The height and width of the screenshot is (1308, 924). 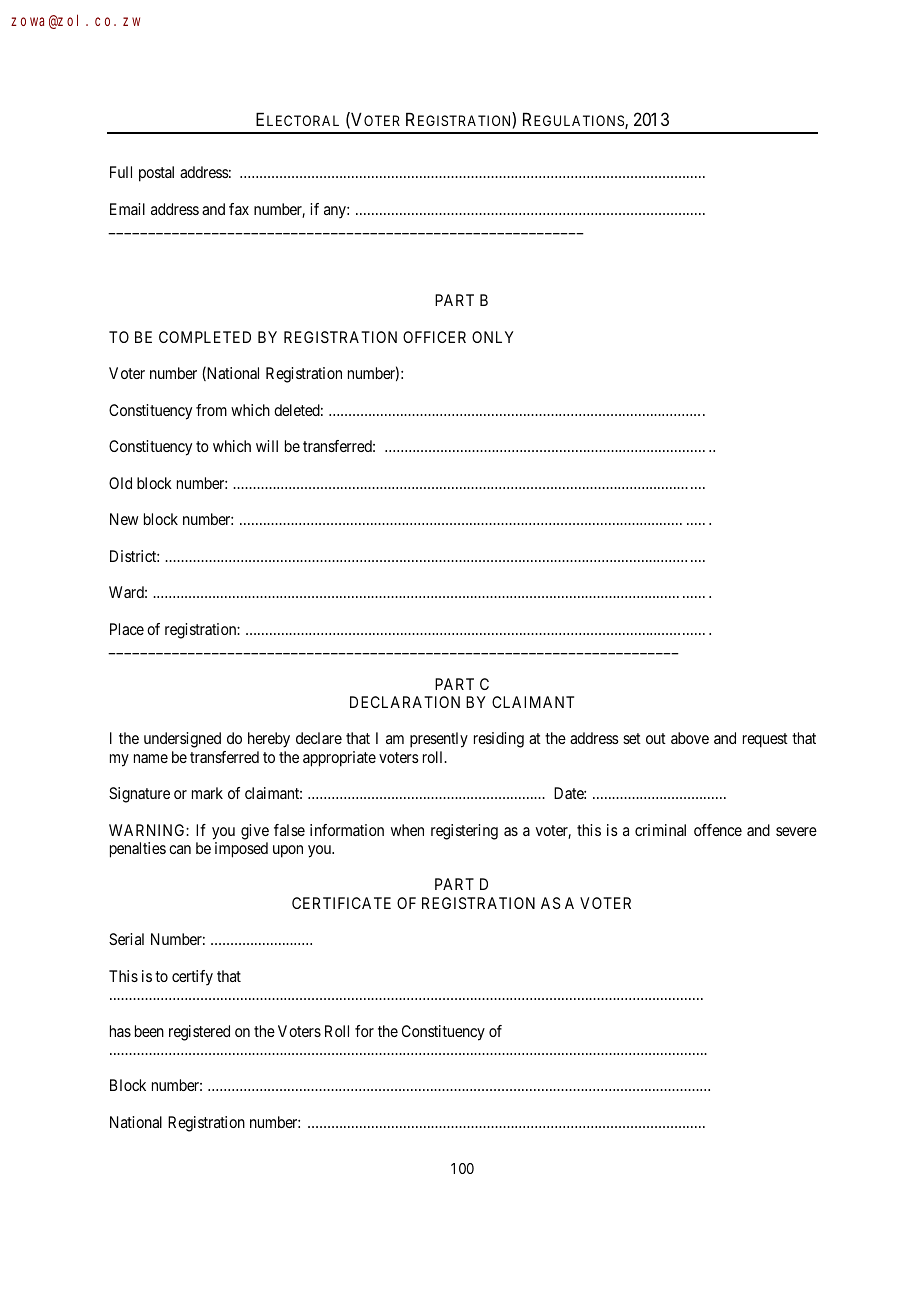 I want to click on registered, so click(x=199, y=1033).
